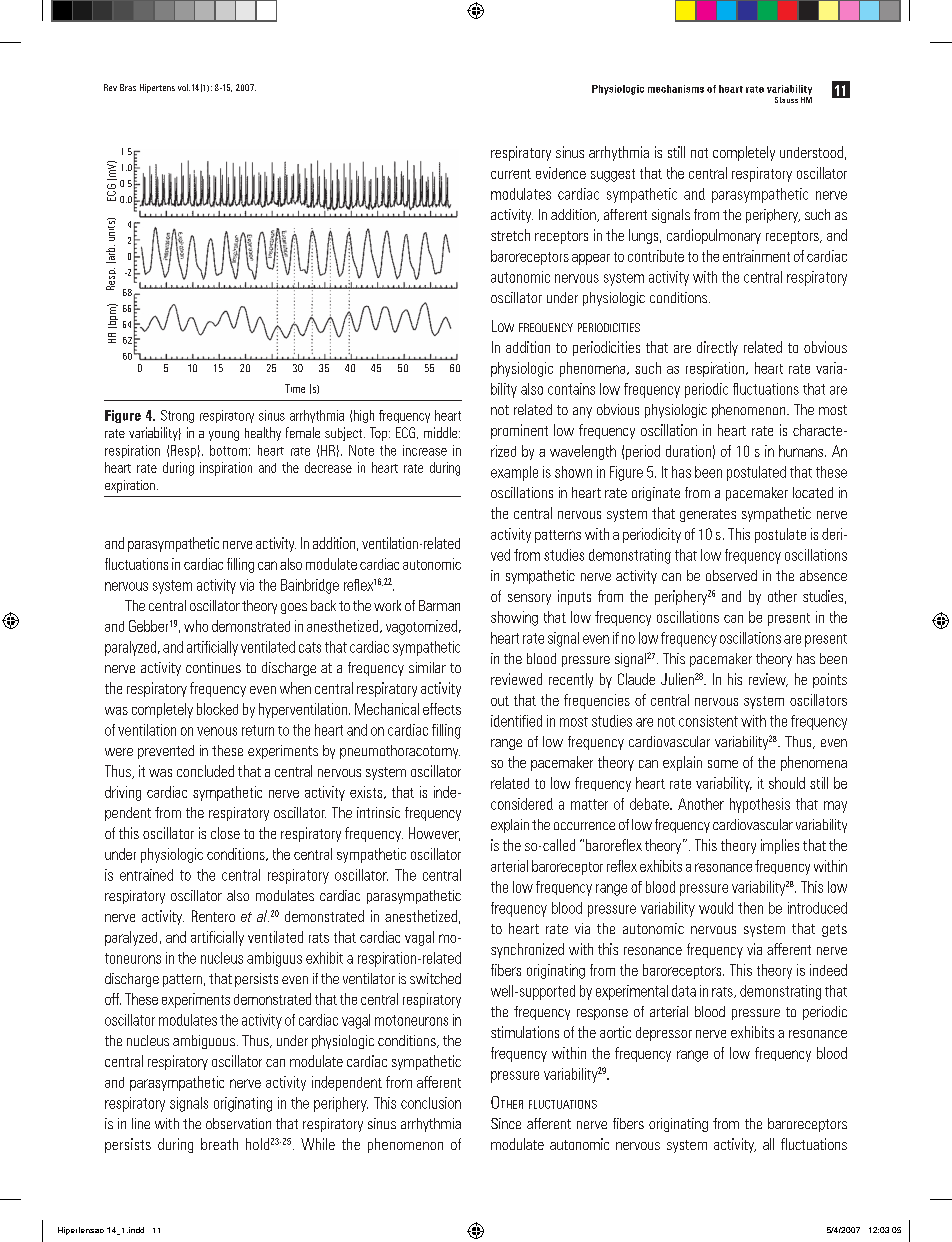 This page has width=952, height=1242. What do you see at coordinates (295, 388) in the page?
I see `Time` at bounding box center [295, 388].
